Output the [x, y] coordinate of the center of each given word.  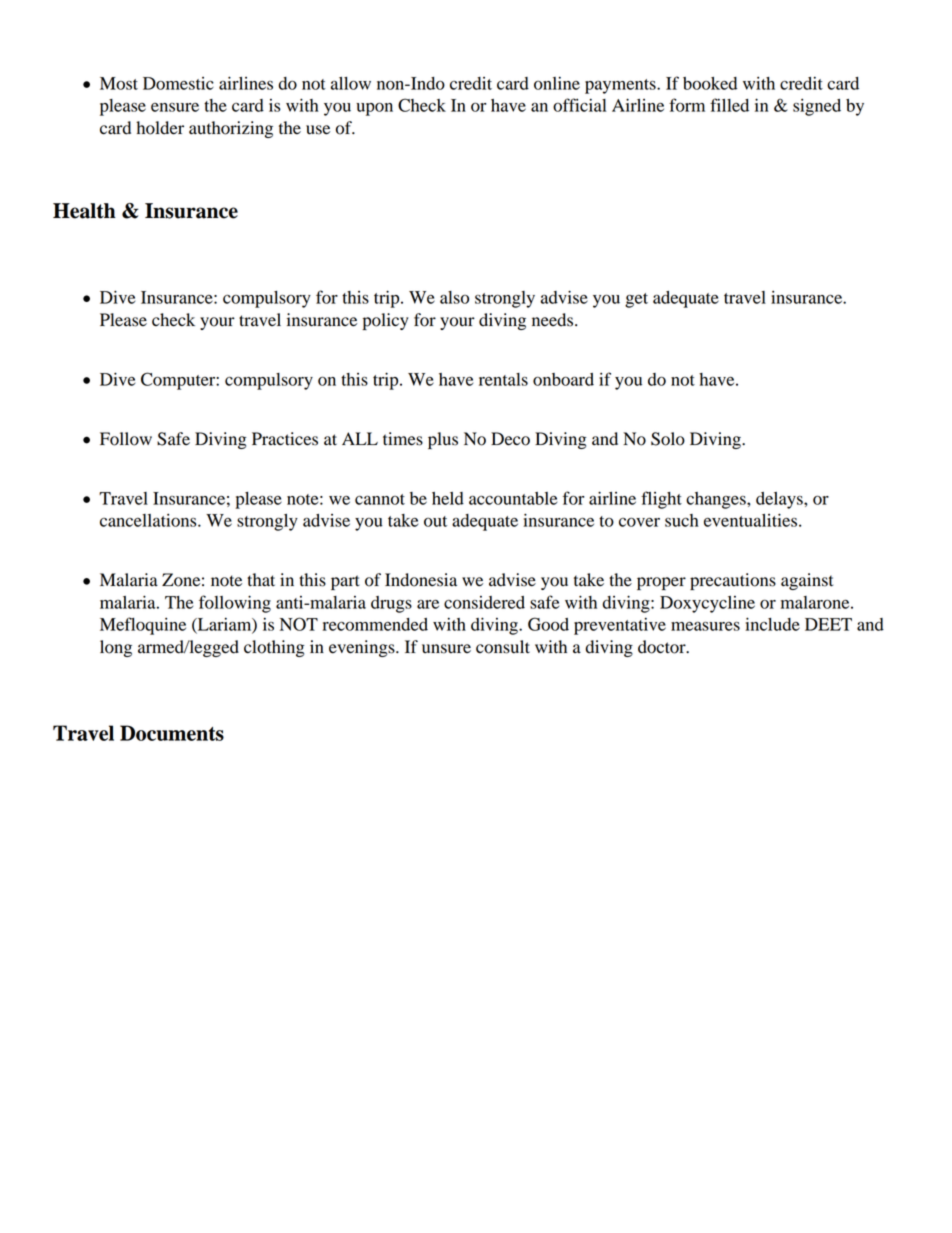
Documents [172, 733]
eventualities [752, 520]
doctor [663, 647]
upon [374, 109]
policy [386, 321]
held [448, 498]
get [636, 300]
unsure [446, 649]
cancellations [149, 520]
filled [729, 105]
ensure [175, 107]
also [454, 297]
